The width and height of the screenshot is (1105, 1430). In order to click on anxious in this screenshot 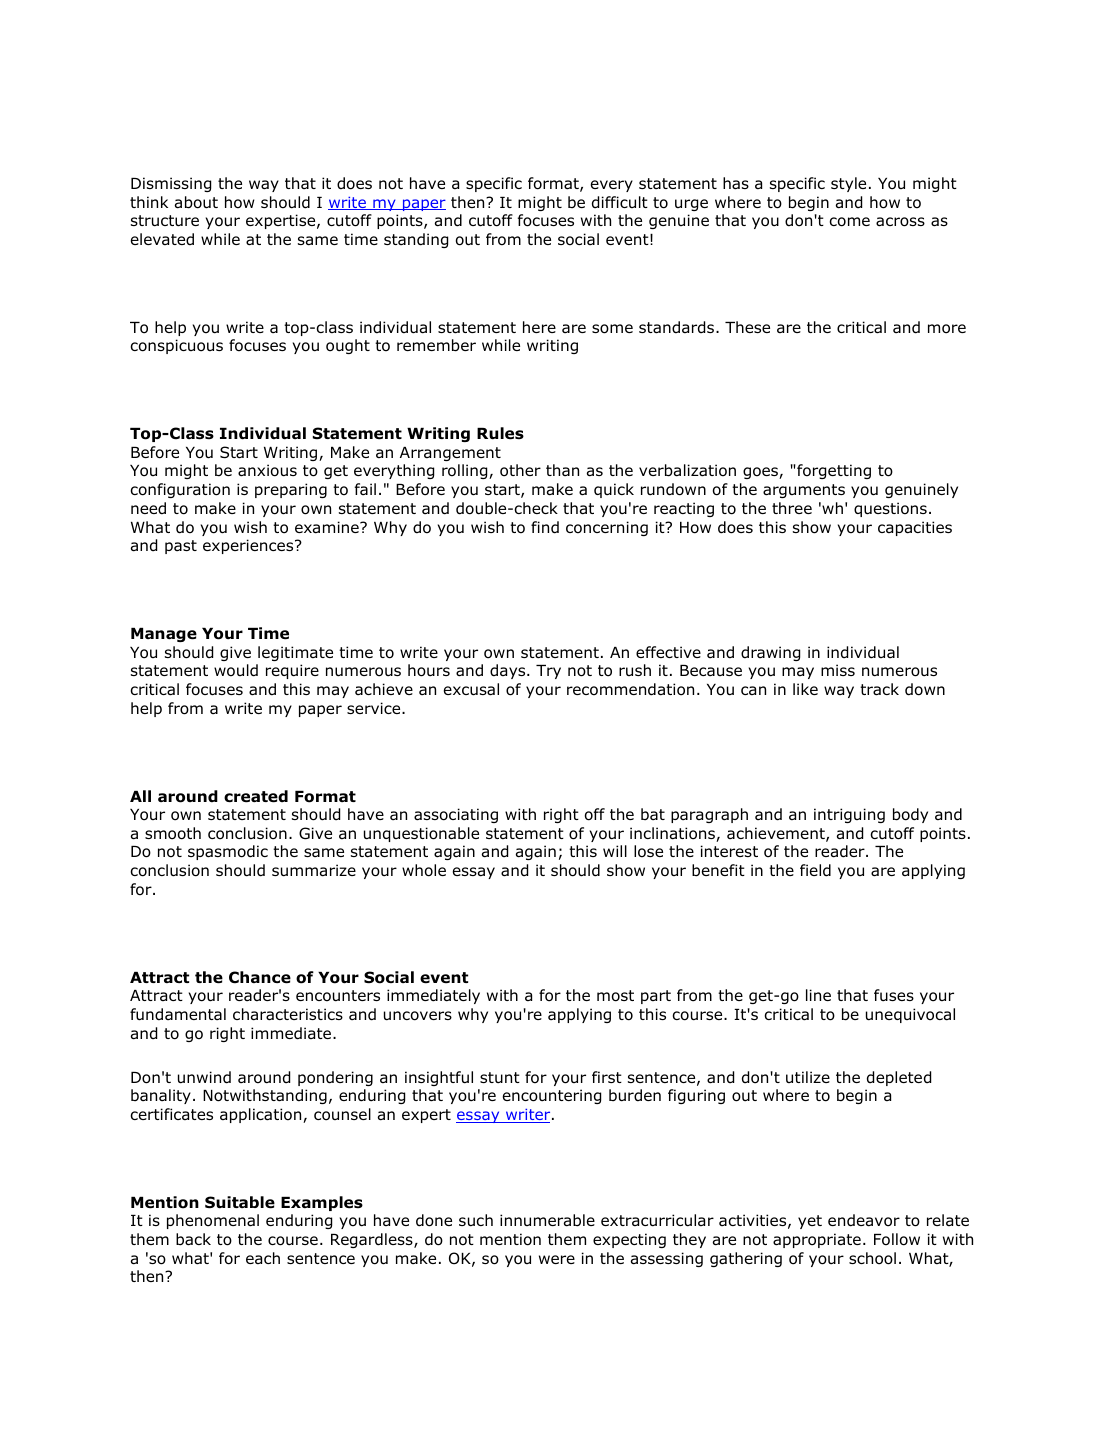, I will do `click(267, 470)`.
